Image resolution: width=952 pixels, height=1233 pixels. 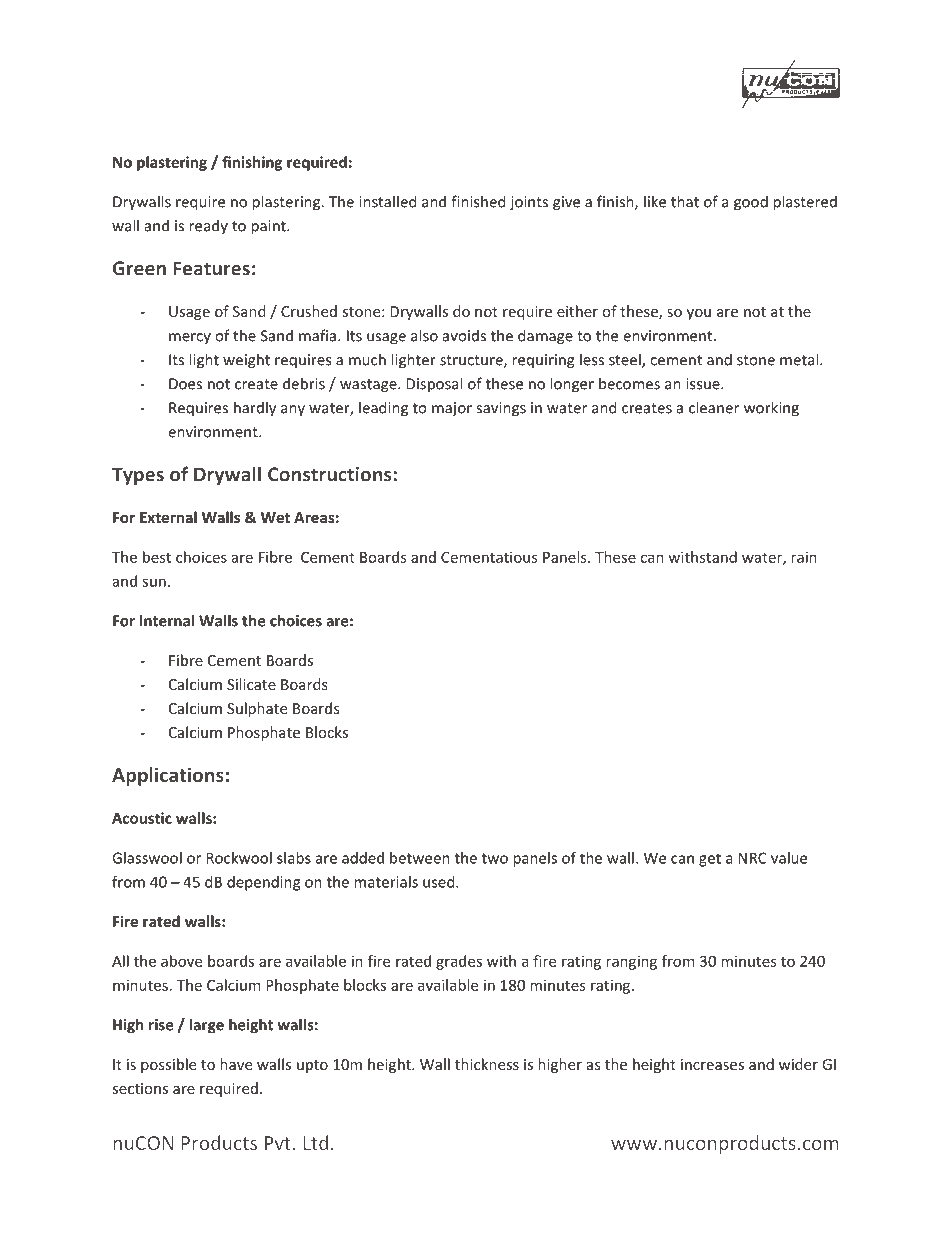 What do you see at coordinates (278, 1143) in the screenshot?
I see `Pvt` at bounding box center [278, 1143].
